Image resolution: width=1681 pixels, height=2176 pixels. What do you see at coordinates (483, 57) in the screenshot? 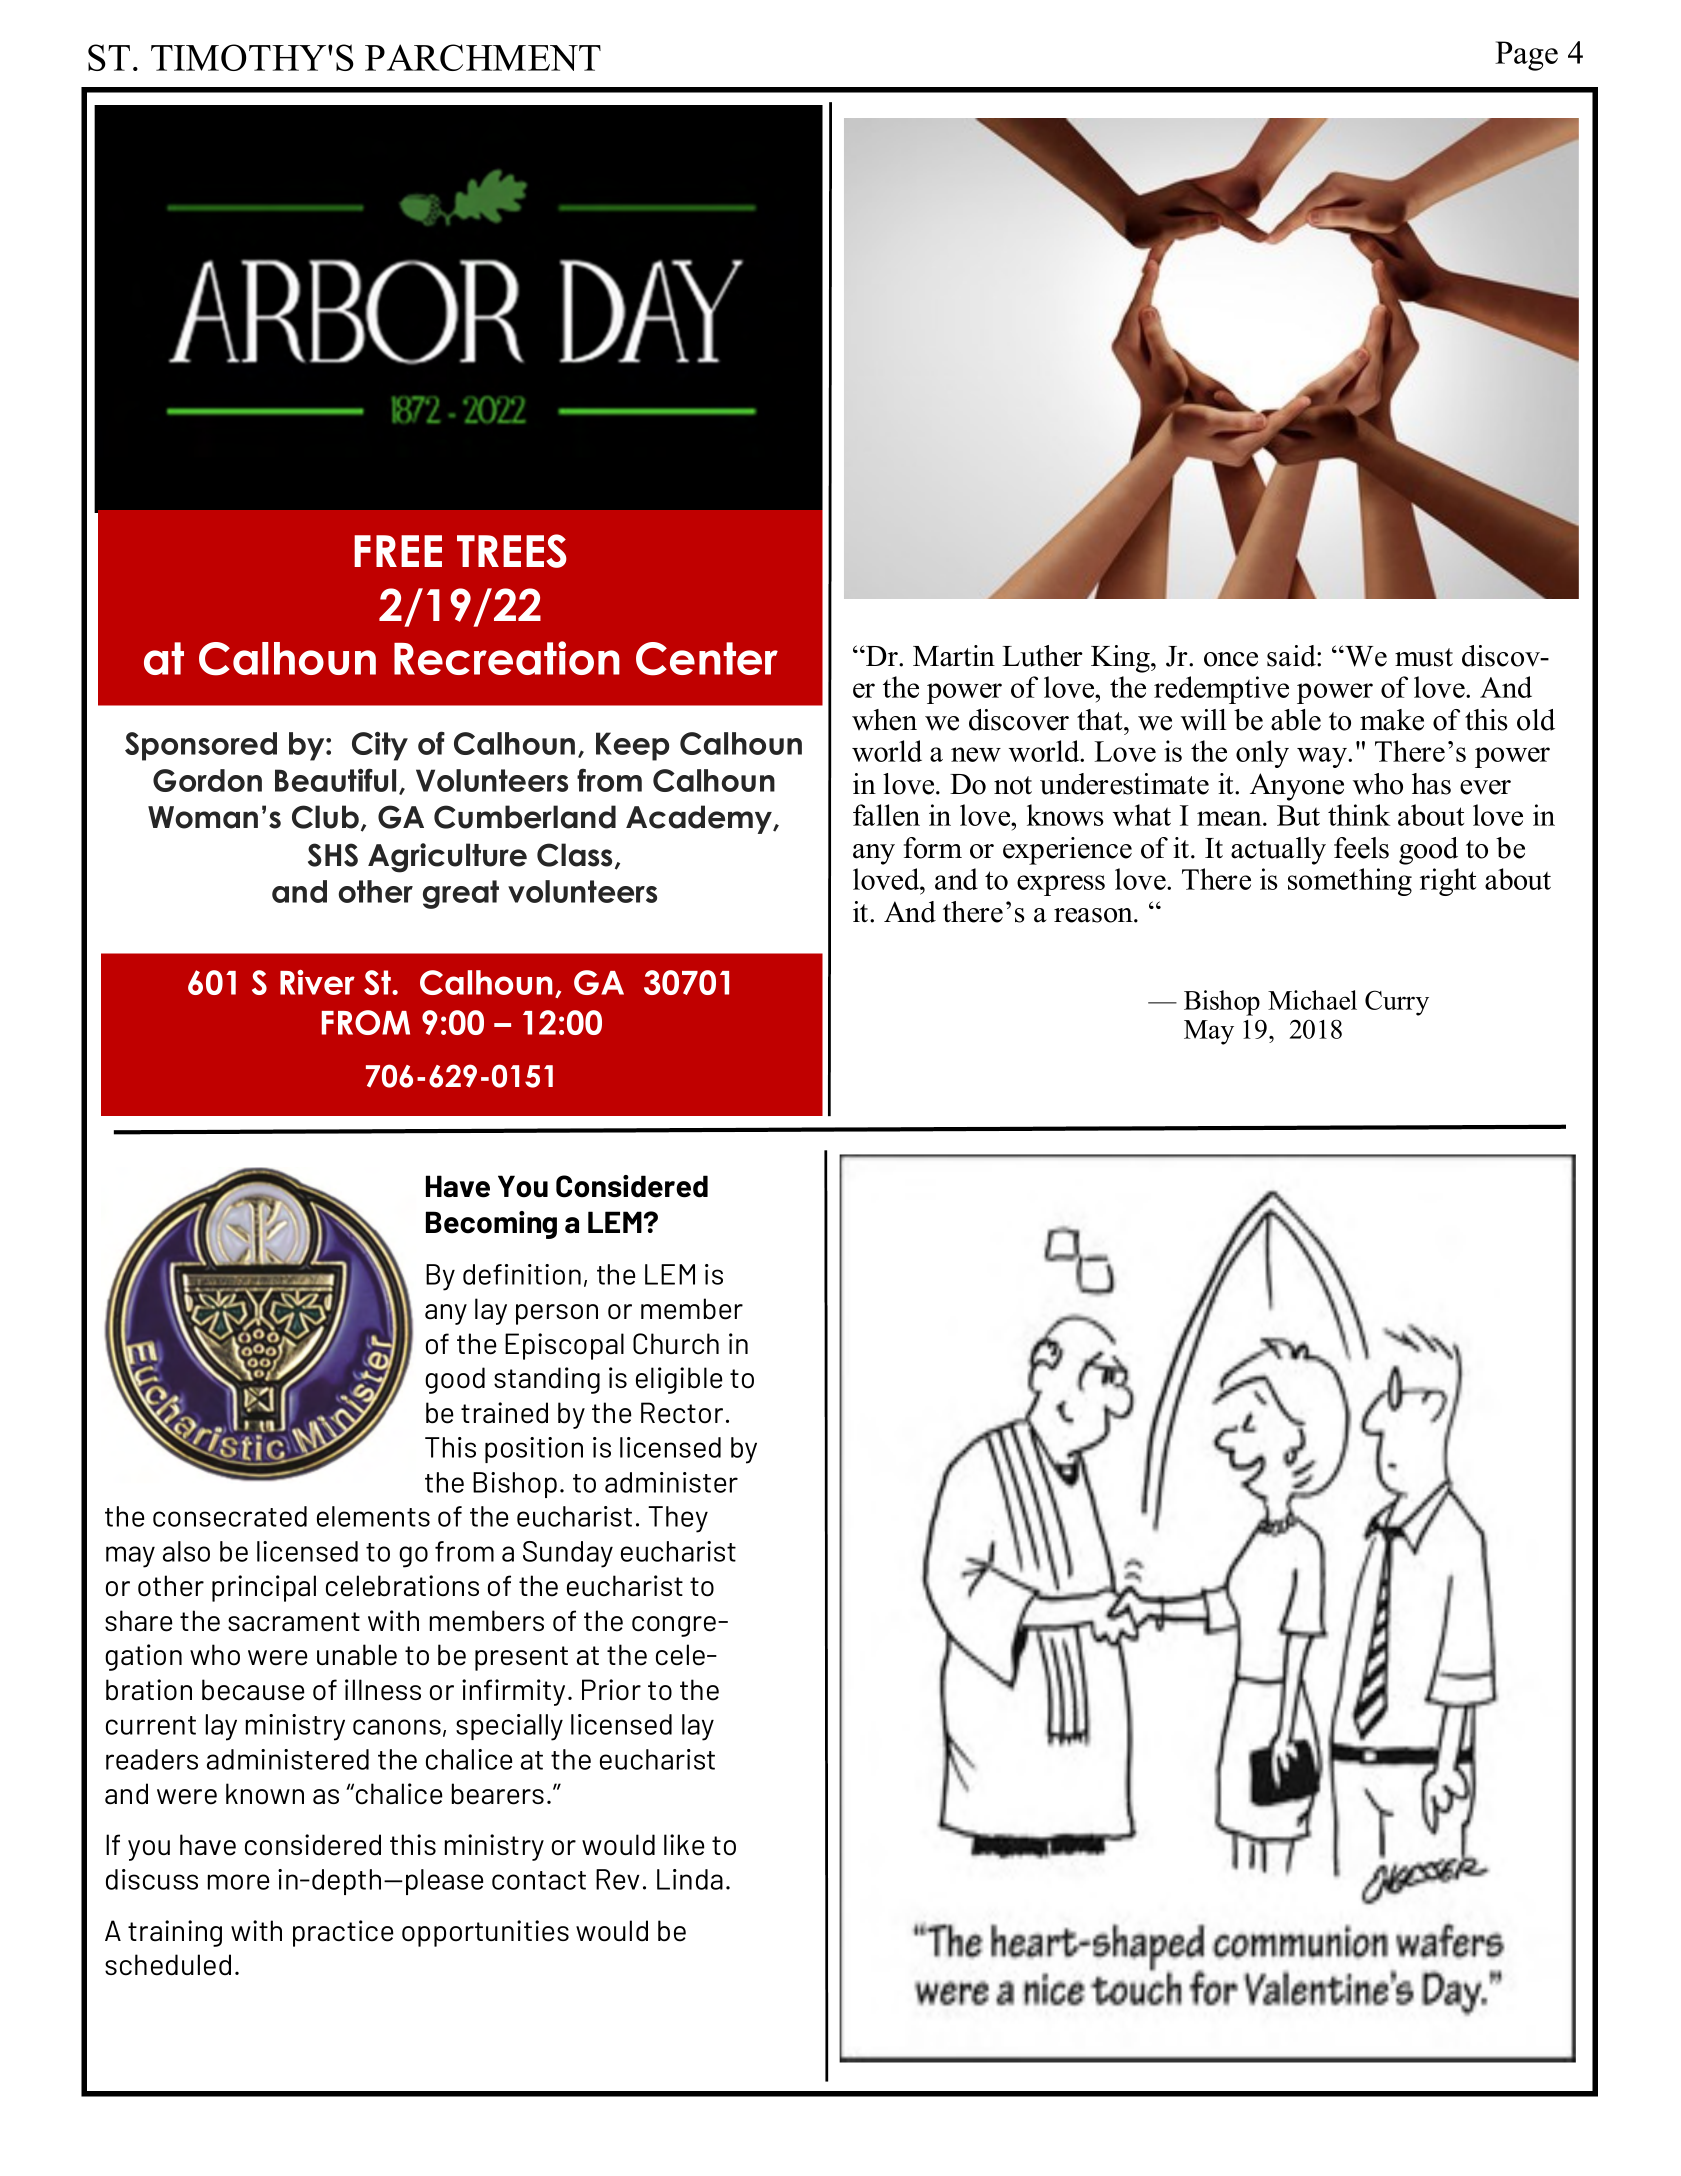
I see `PARCHMENT` at bounding box center [483, 57].
